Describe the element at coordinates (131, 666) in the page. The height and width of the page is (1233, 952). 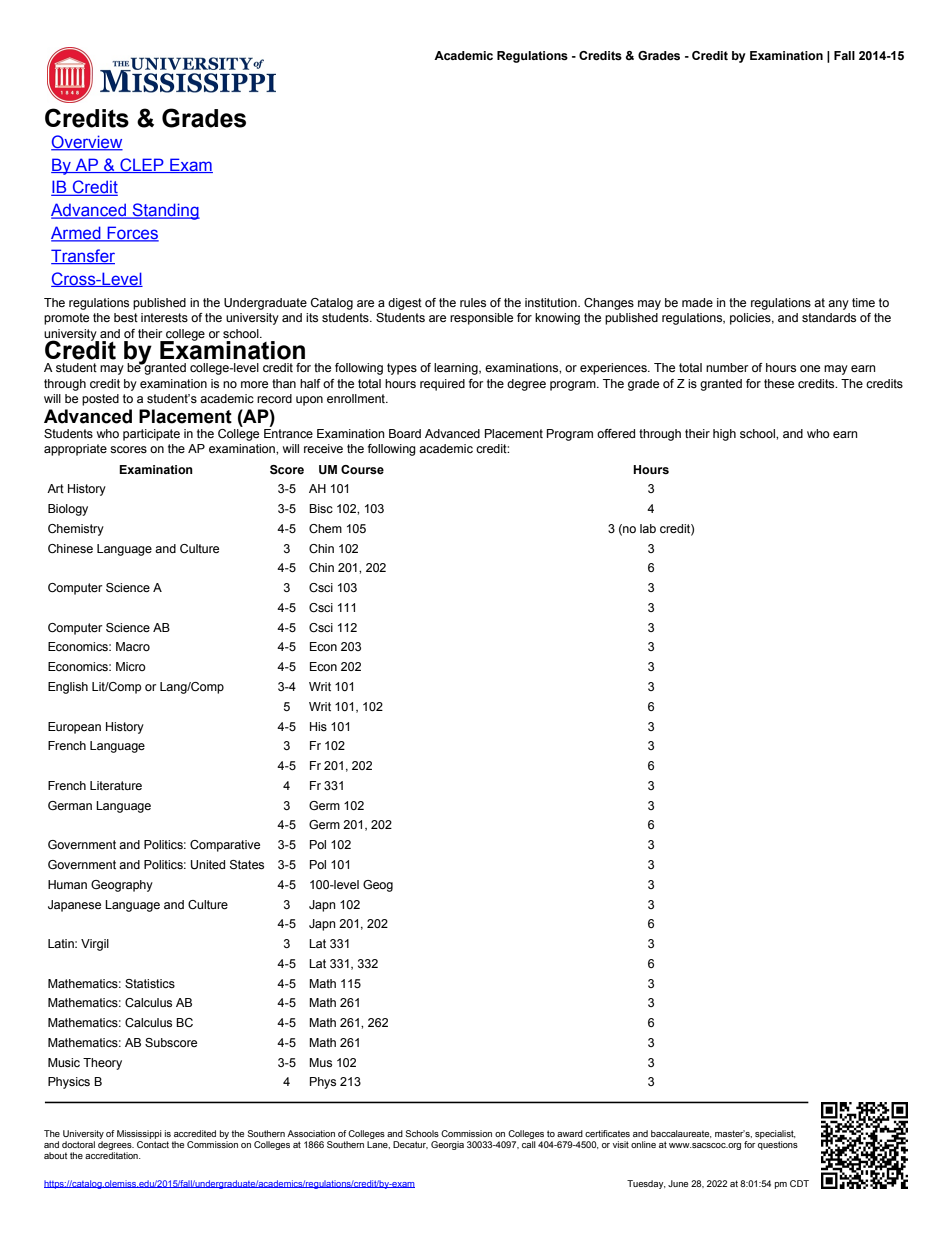
I see `Micro` at that location.
